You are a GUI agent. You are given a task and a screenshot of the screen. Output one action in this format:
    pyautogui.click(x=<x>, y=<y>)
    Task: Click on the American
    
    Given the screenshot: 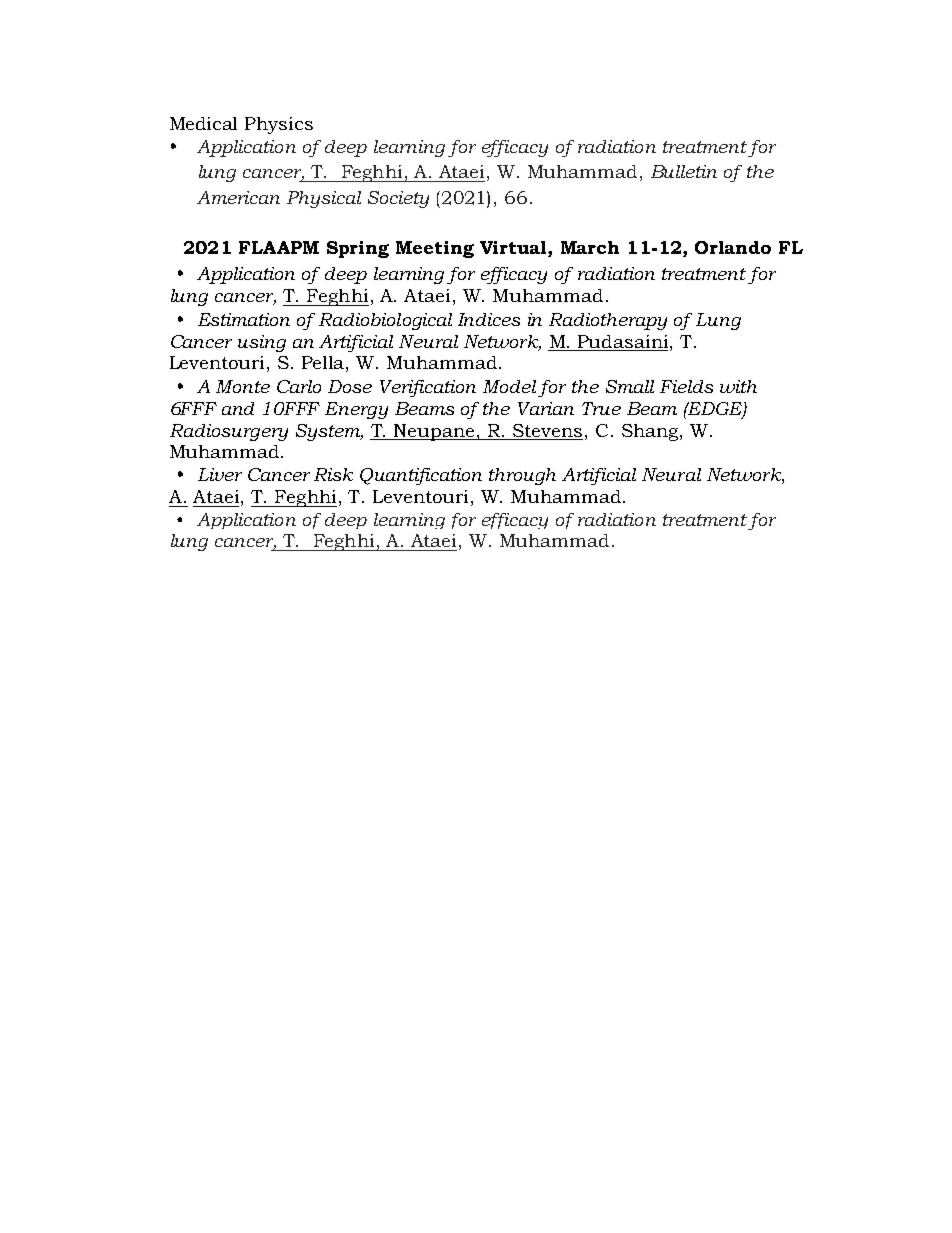 What is the action you would take?
    pyautogui.click(x=238, y=197)
